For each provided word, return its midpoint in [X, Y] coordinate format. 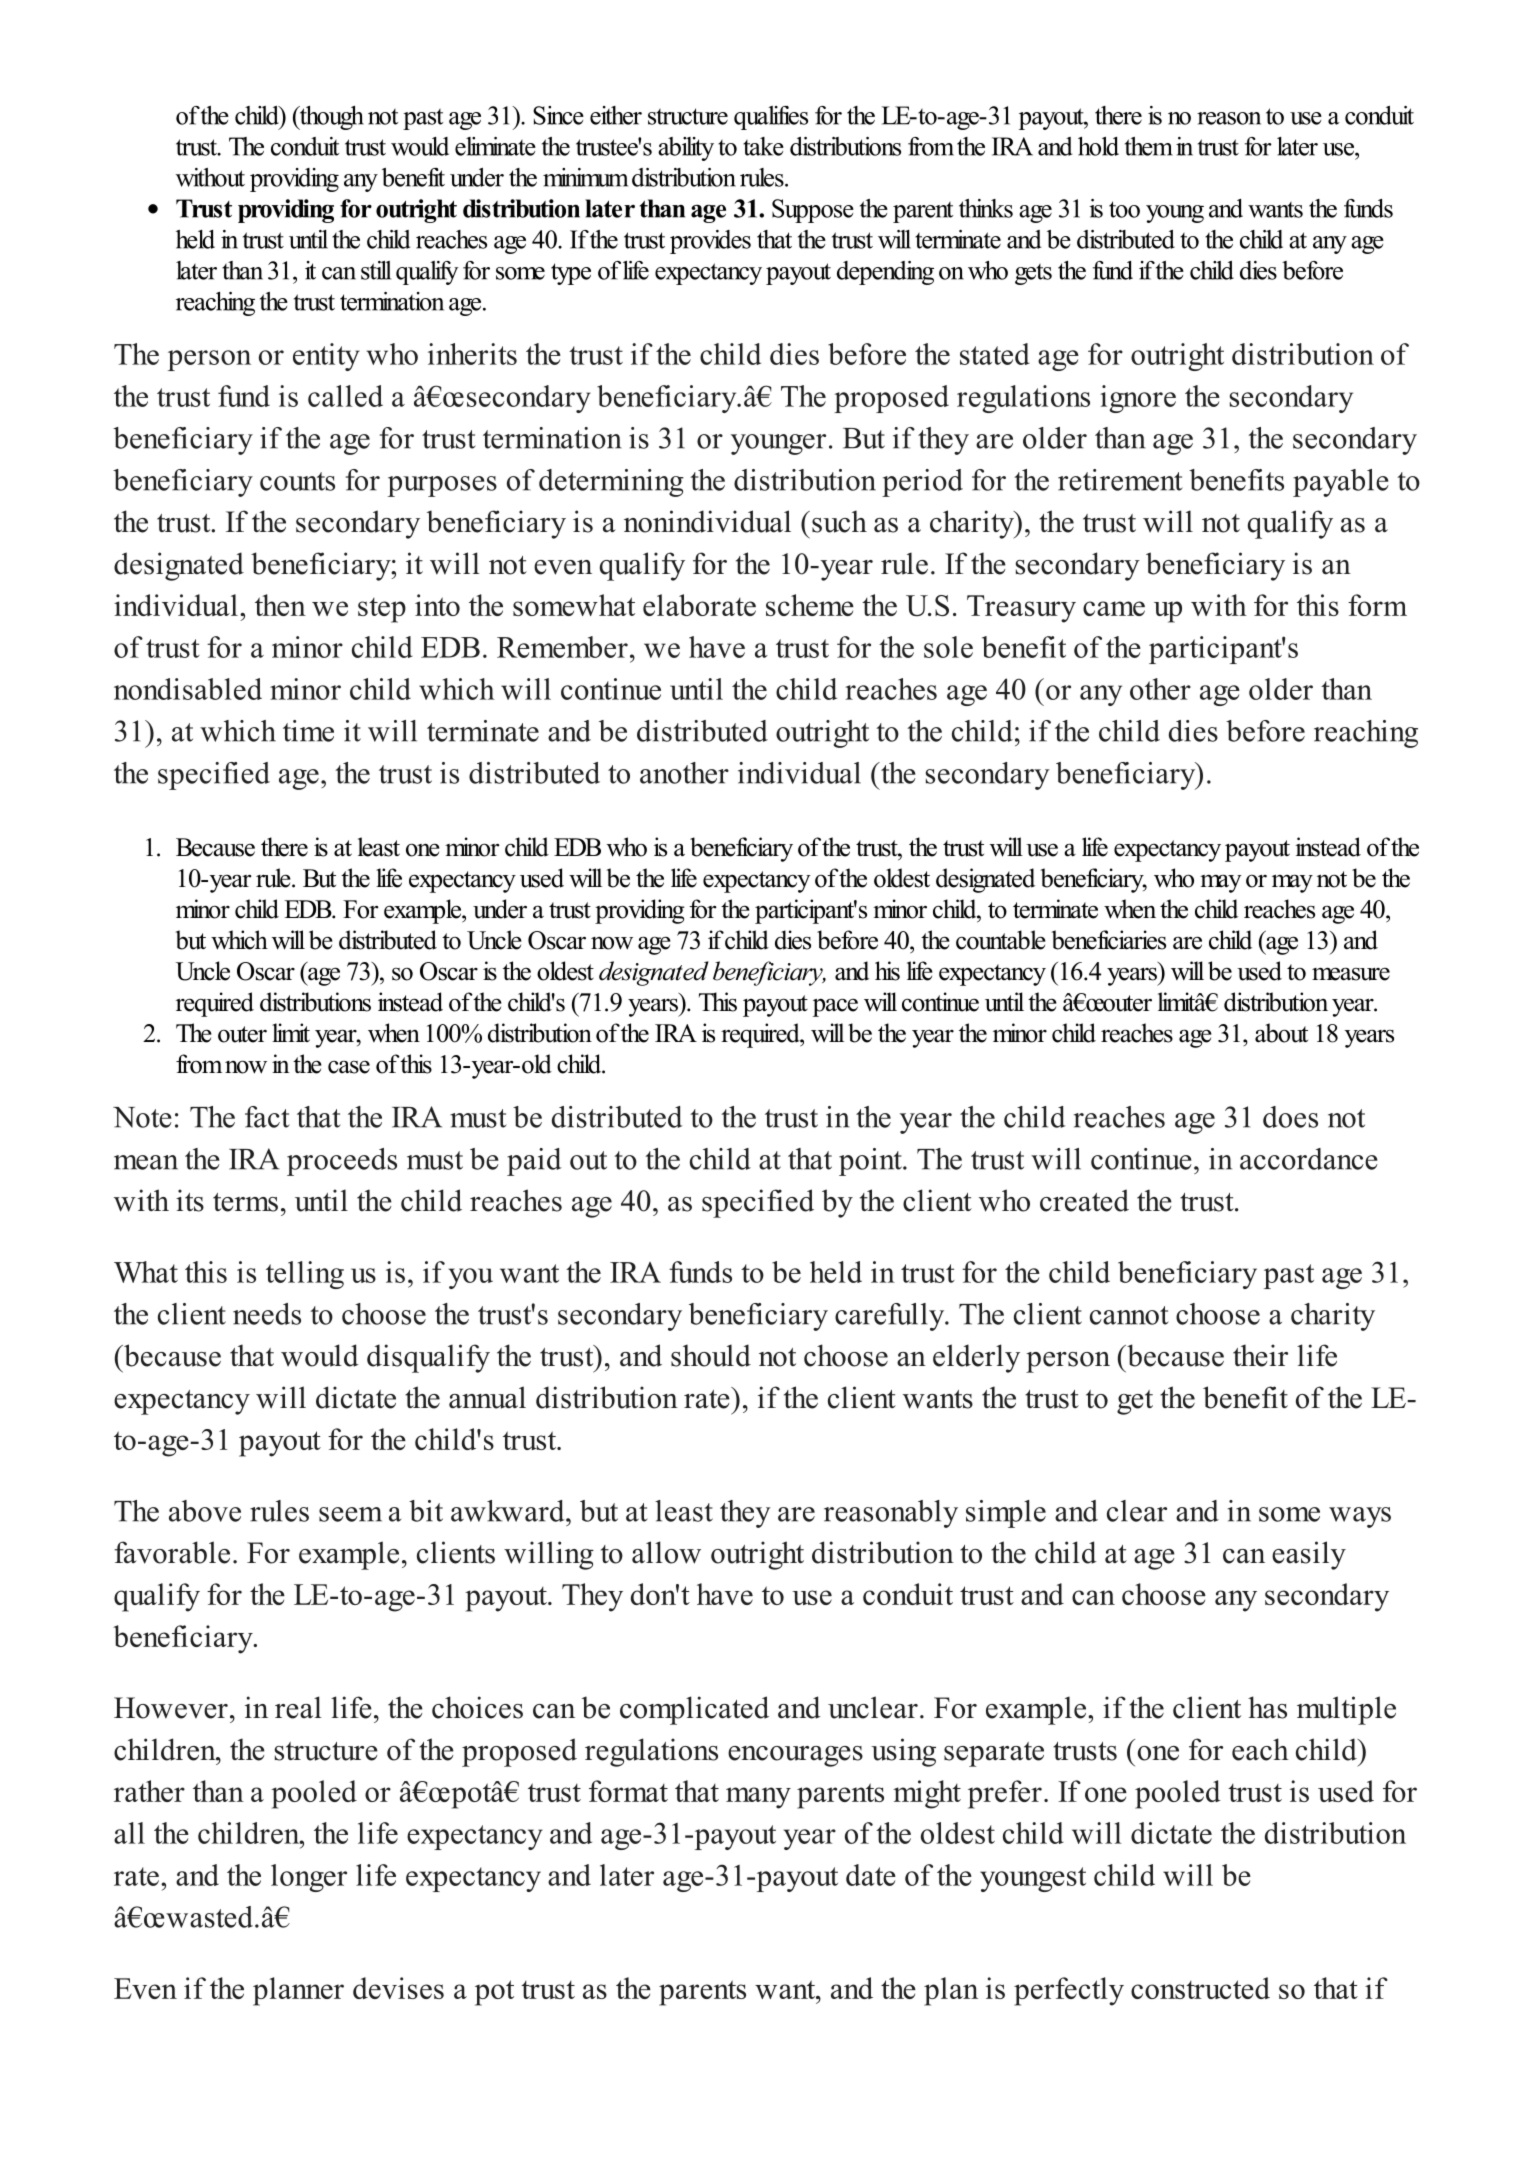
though [330, 118]
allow [666, 1552]
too [1124, 209]
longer [309, 1878]
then [280, 605]
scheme [810, 605]
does [1290, 1117]
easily [1309, 1555]
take [763, 146]
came [1114, 608]
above [205, 1511]
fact [267, 1117]
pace [835, 1007]
